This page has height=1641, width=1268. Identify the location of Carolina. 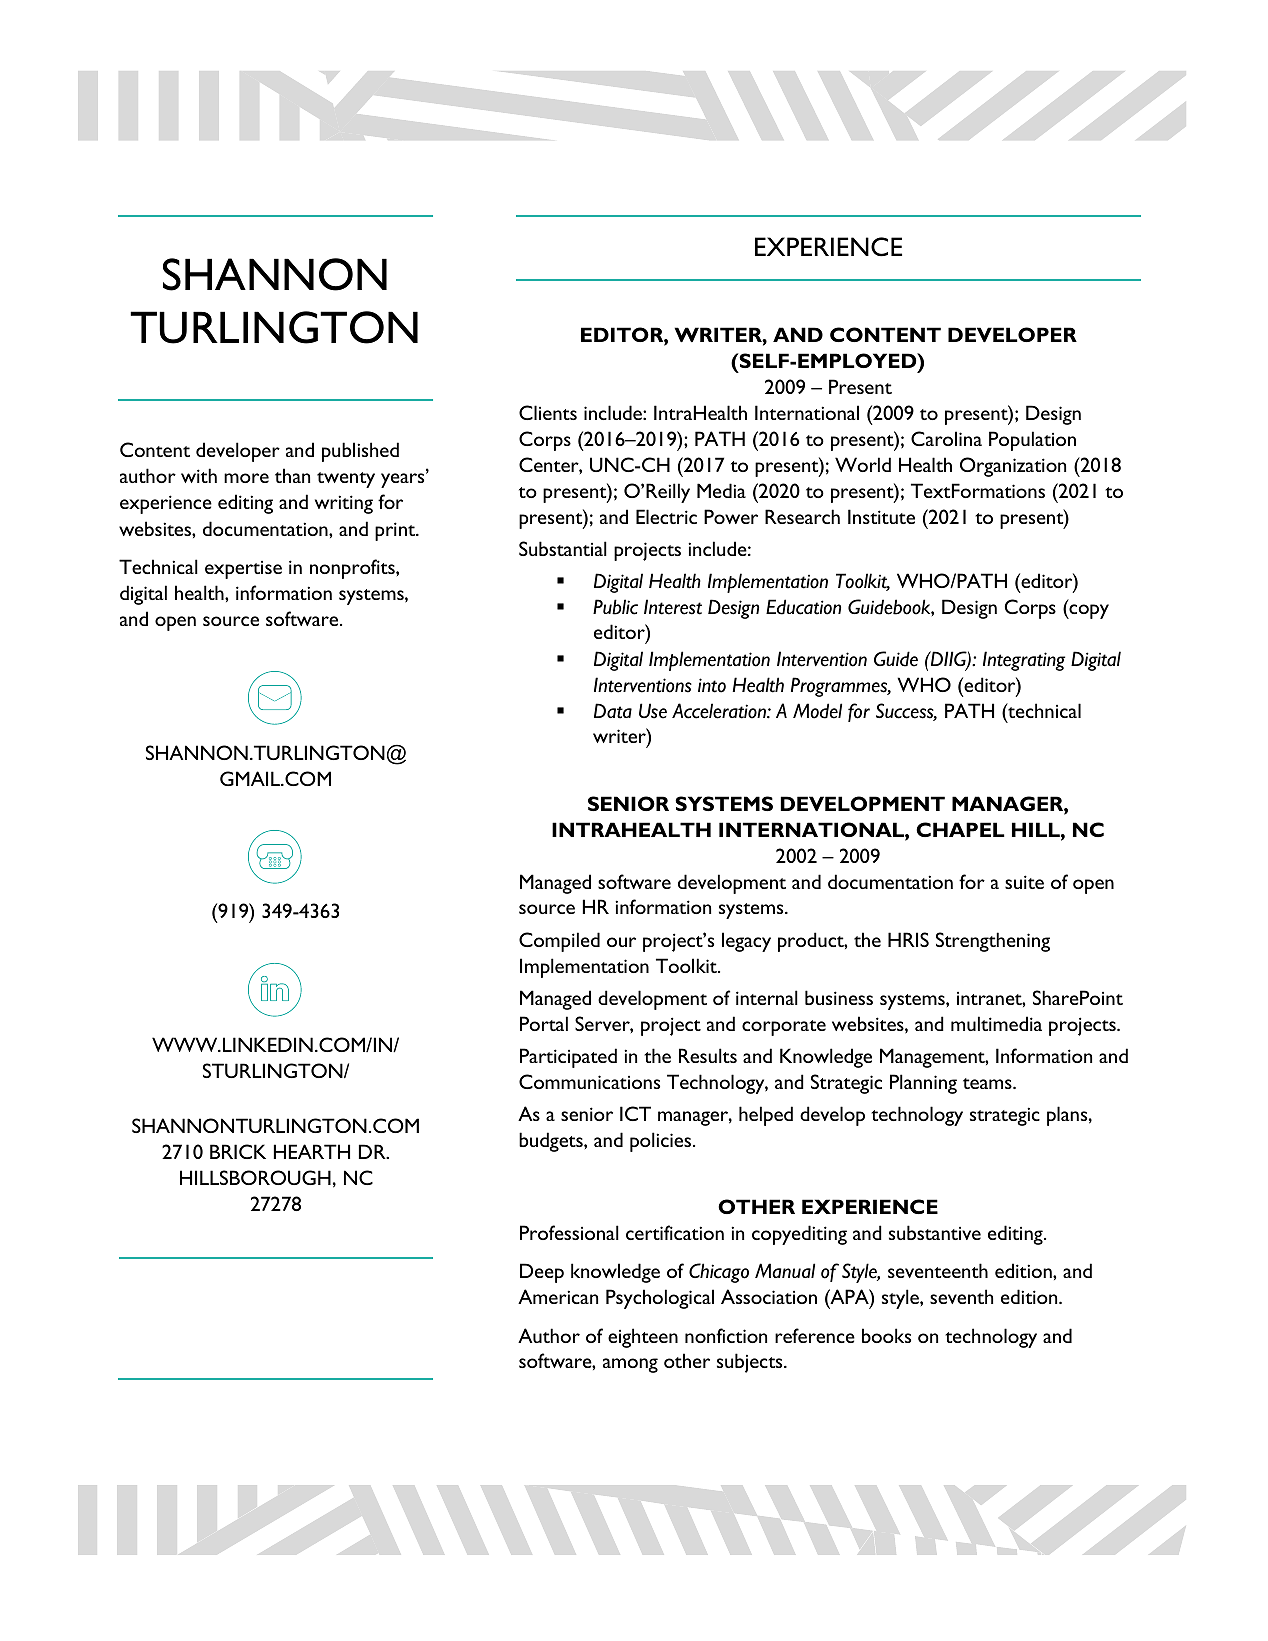
(946, 438).
